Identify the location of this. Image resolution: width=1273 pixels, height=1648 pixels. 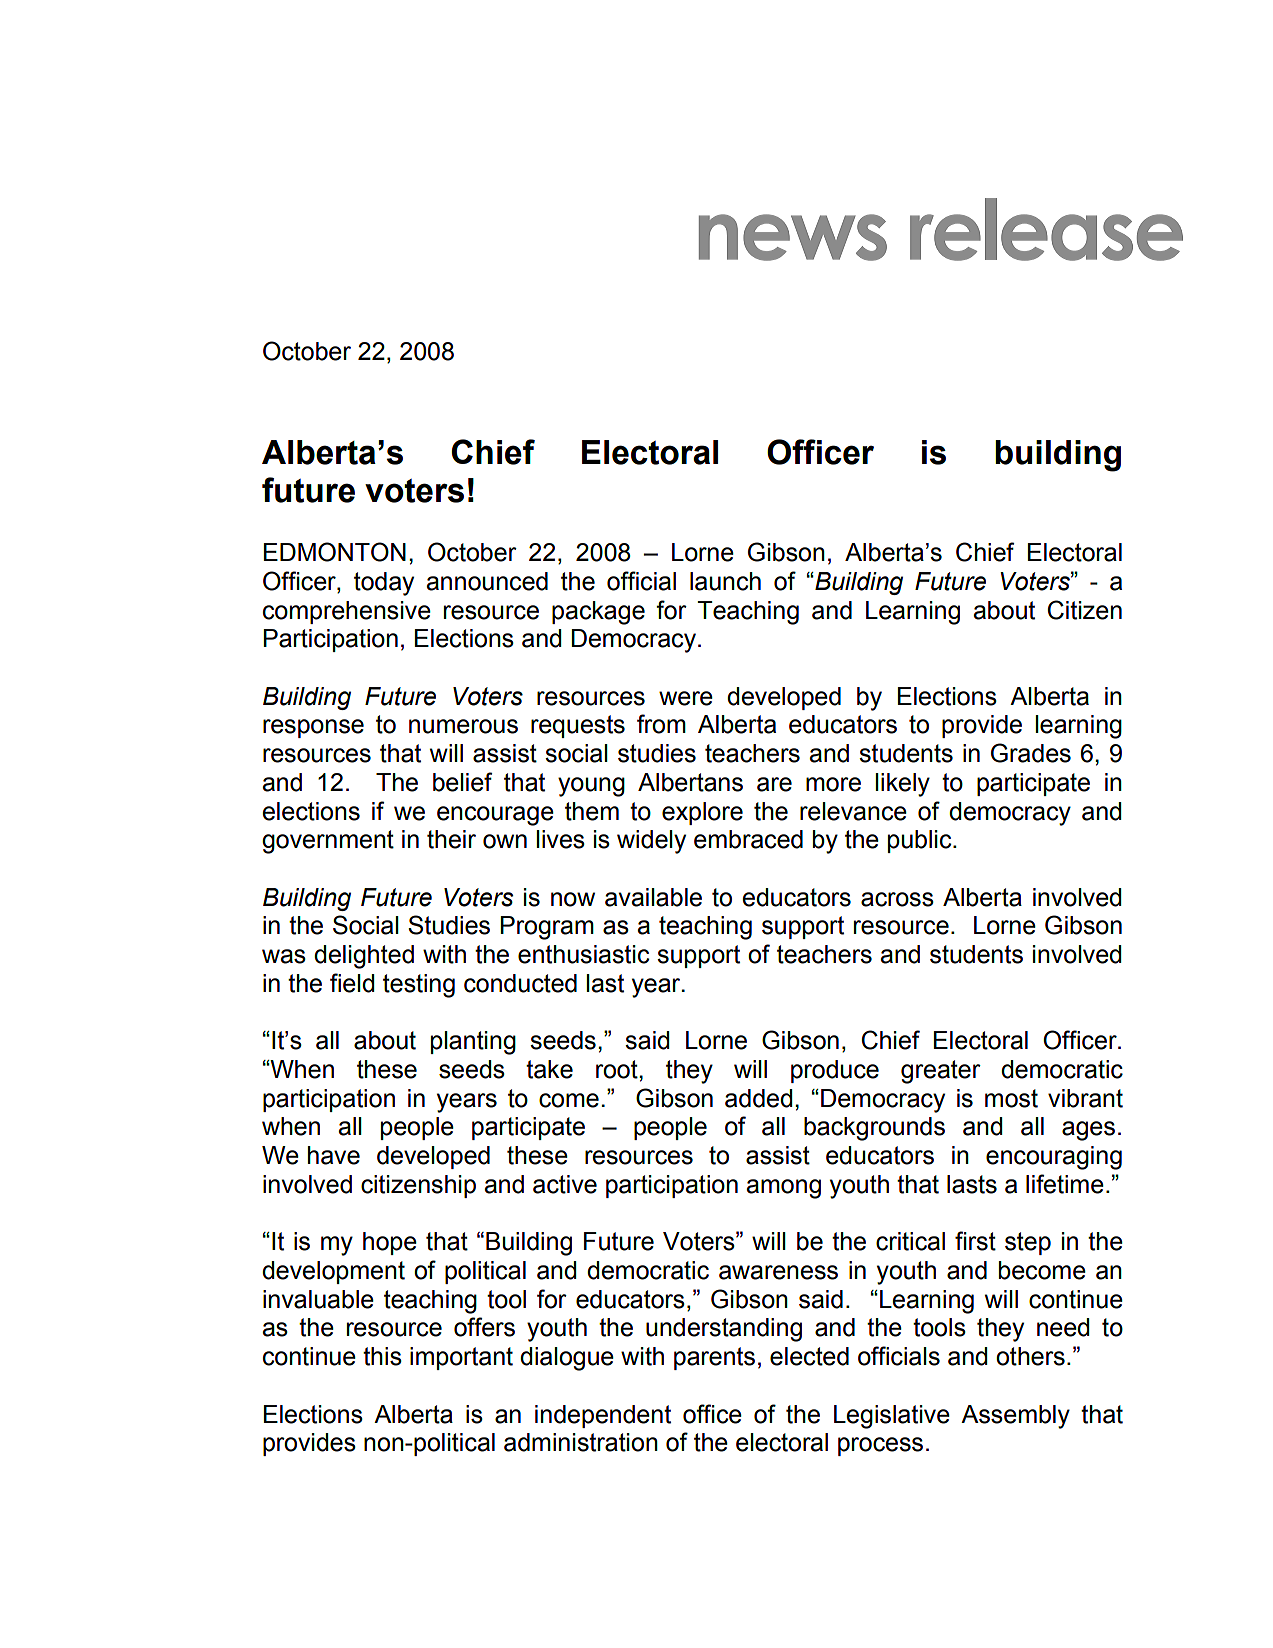
(382, 1356).
